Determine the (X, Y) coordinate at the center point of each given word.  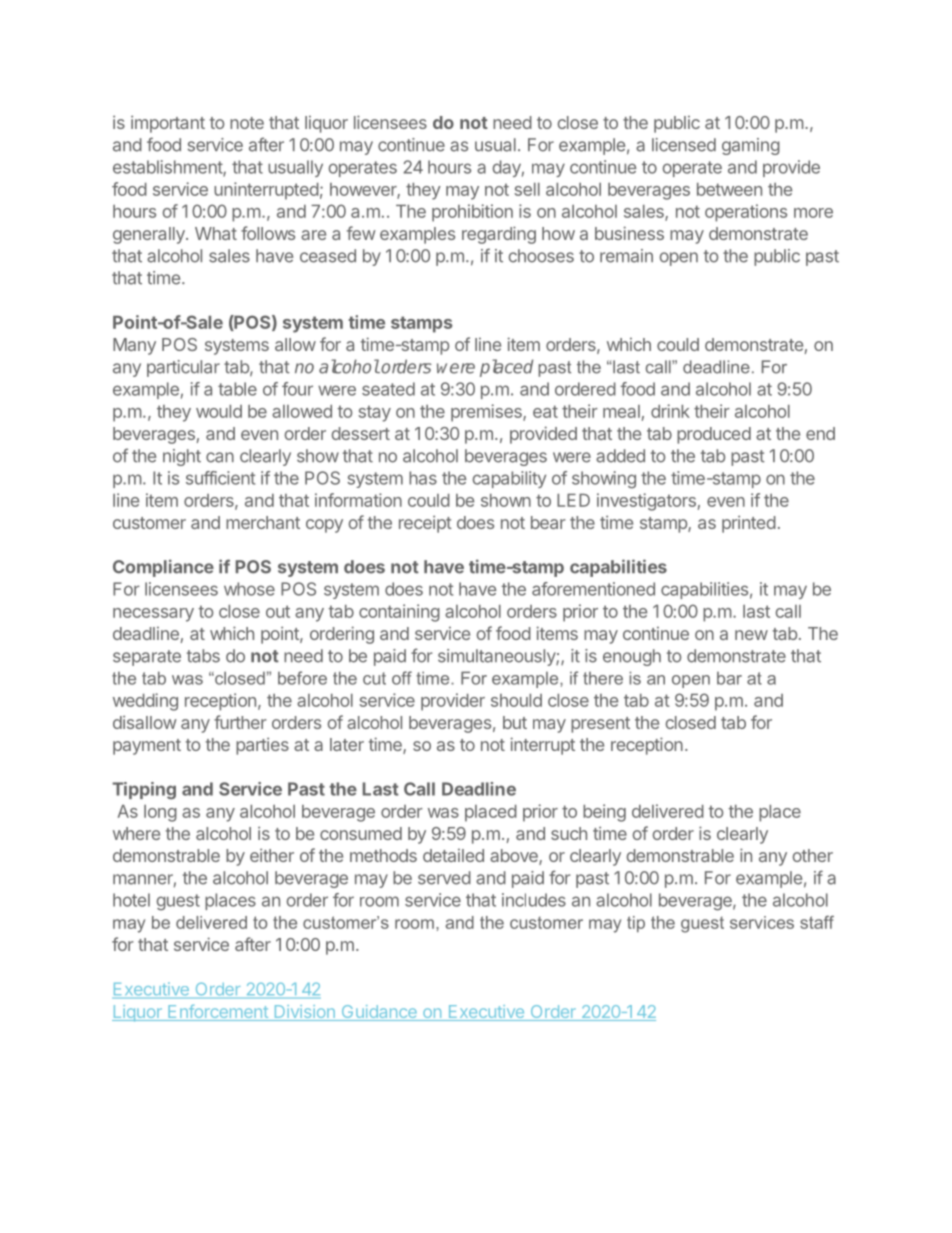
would (219, 411)
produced (714, 435)
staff (817, 922)
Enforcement (218, 1012)
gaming (751, 146)
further (240, 722)
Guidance (379, 1013)
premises (487, 413)
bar (729, 678)
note (247, 123)
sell (527, 189)
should (516, 700)
